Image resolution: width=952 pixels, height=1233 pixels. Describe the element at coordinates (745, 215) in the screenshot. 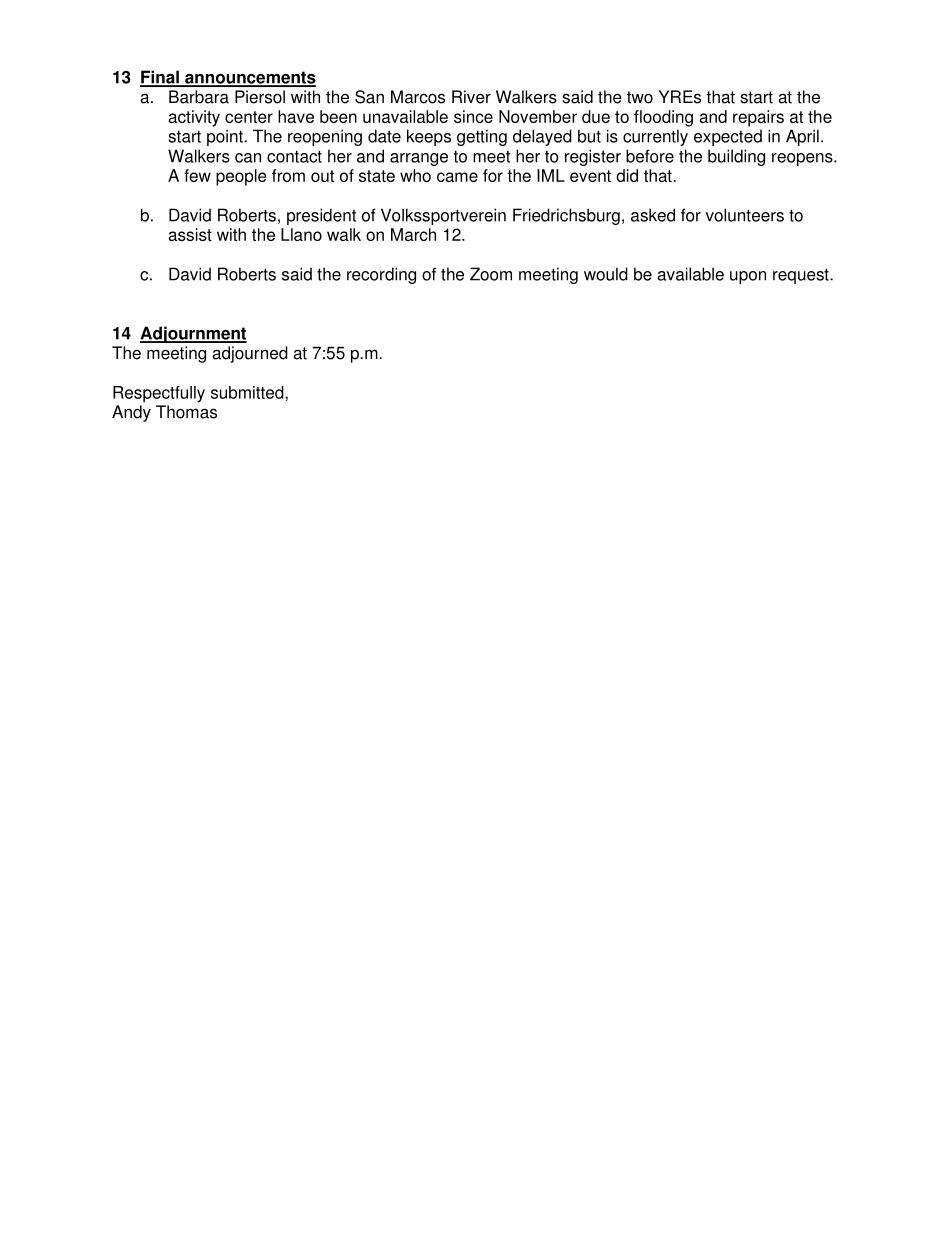

I see `volunteers` at that location.
